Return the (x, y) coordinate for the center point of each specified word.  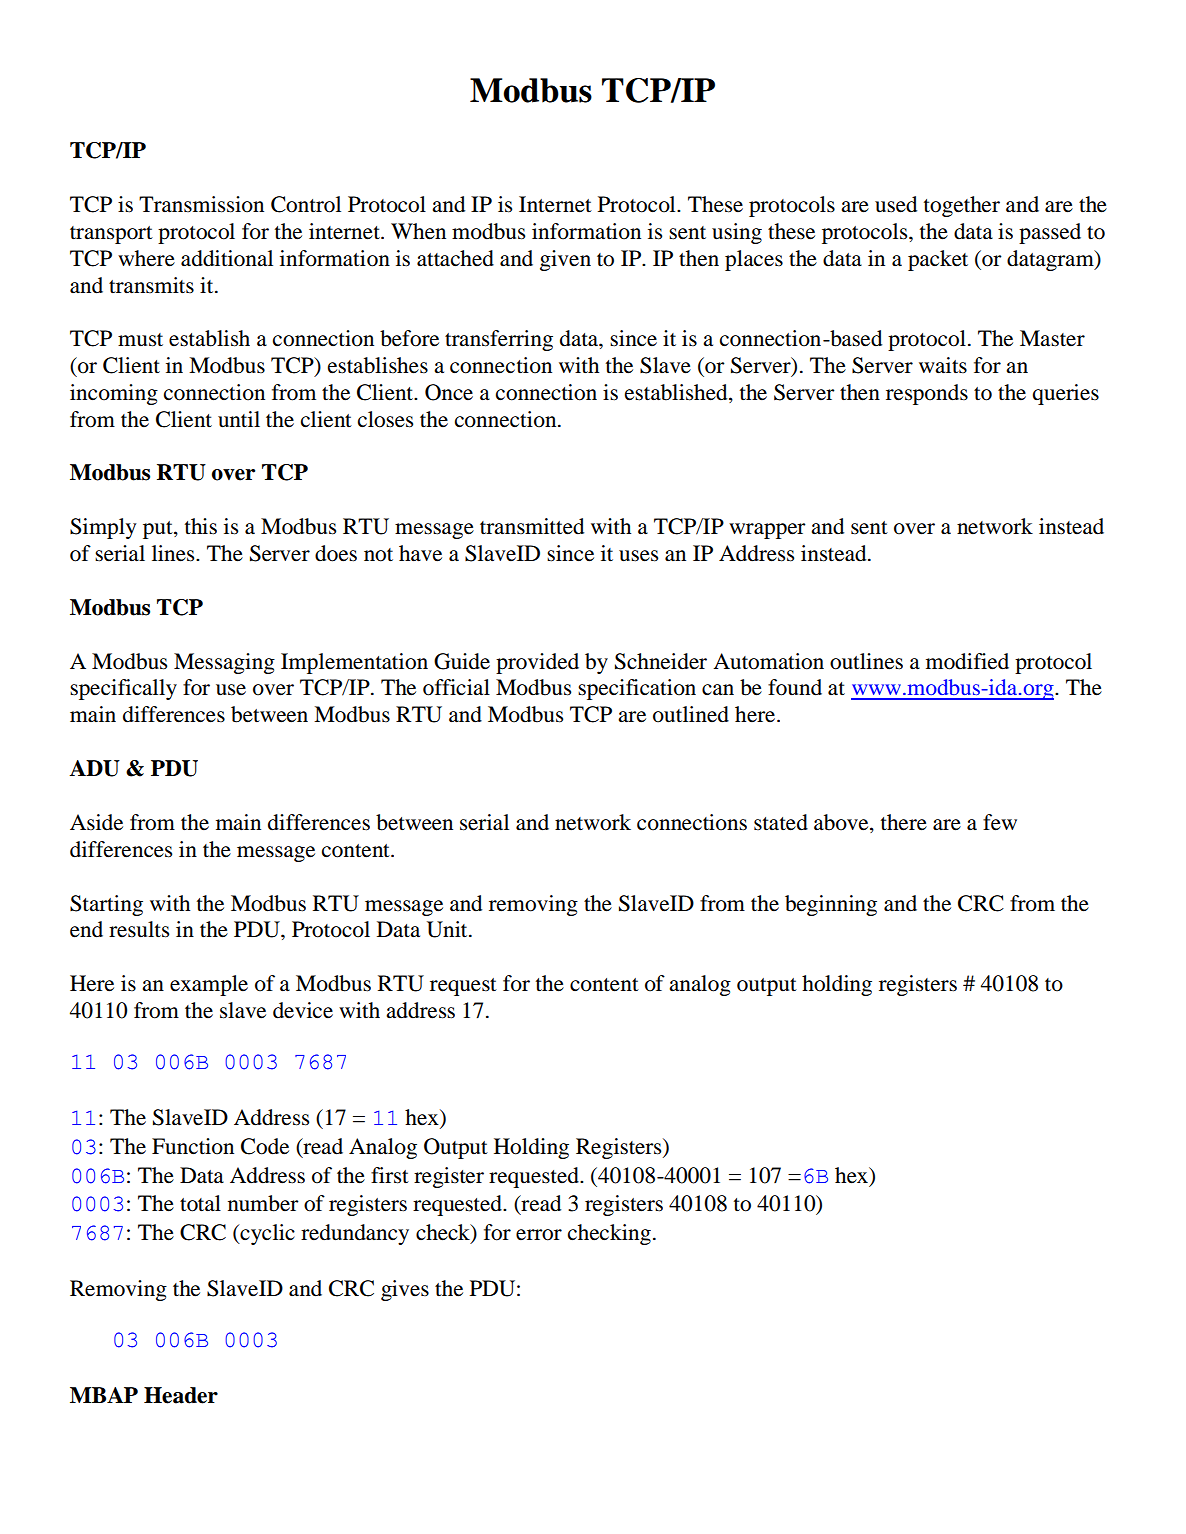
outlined (691, 714)
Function (193, 1146)
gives (405, 1290)
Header (181, 1395)
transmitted (532, 526)
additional (227, 258)
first (390, 1175)
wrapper (767, 531)
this (201, 526)
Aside (96, 822)
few (1000, 822)
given (565, 260)
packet (938, 260)
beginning (831, 905)
